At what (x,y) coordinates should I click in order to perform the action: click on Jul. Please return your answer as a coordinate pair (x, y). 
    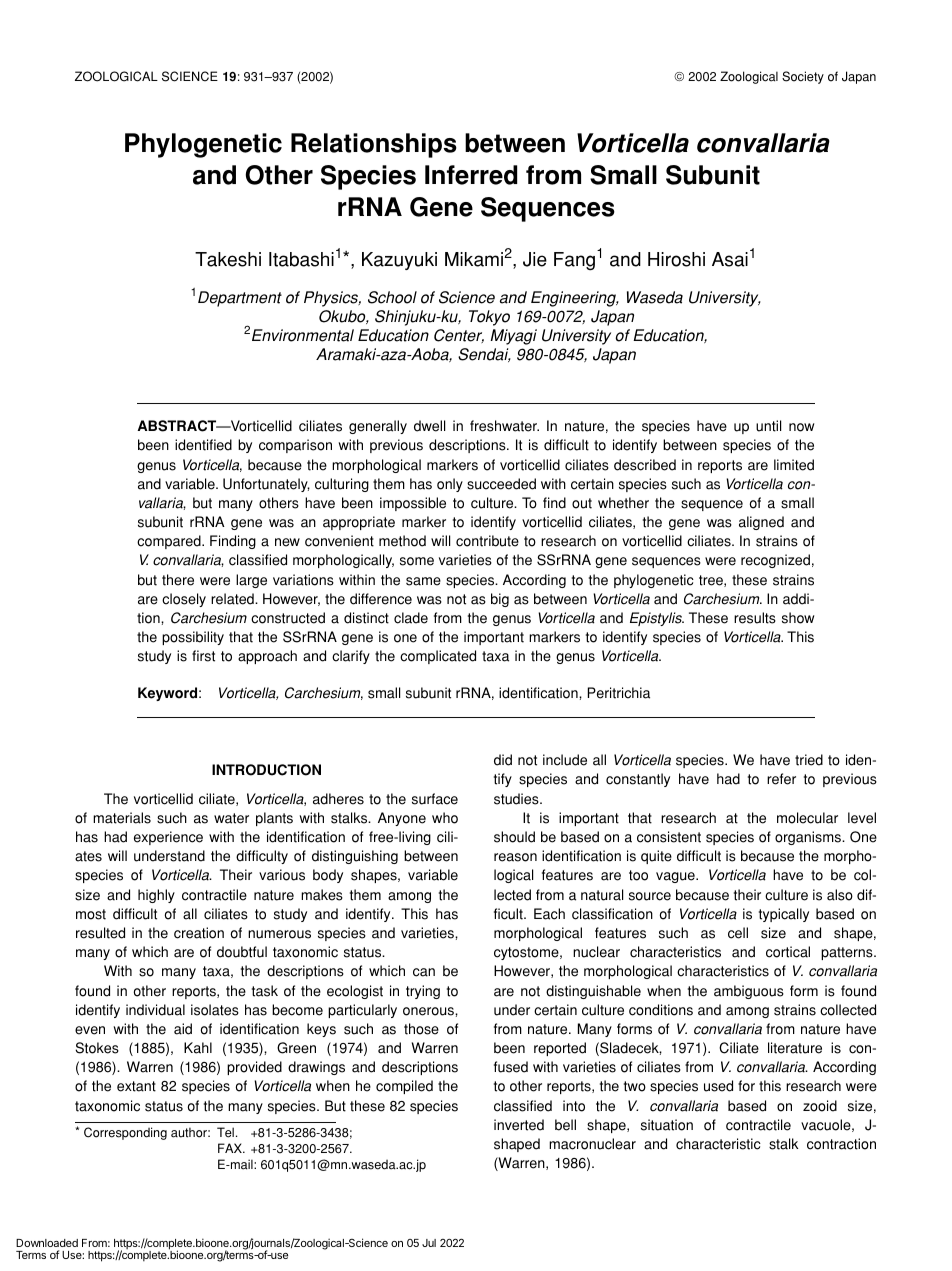
    Looking at the image, I should click on (429, 1243).
